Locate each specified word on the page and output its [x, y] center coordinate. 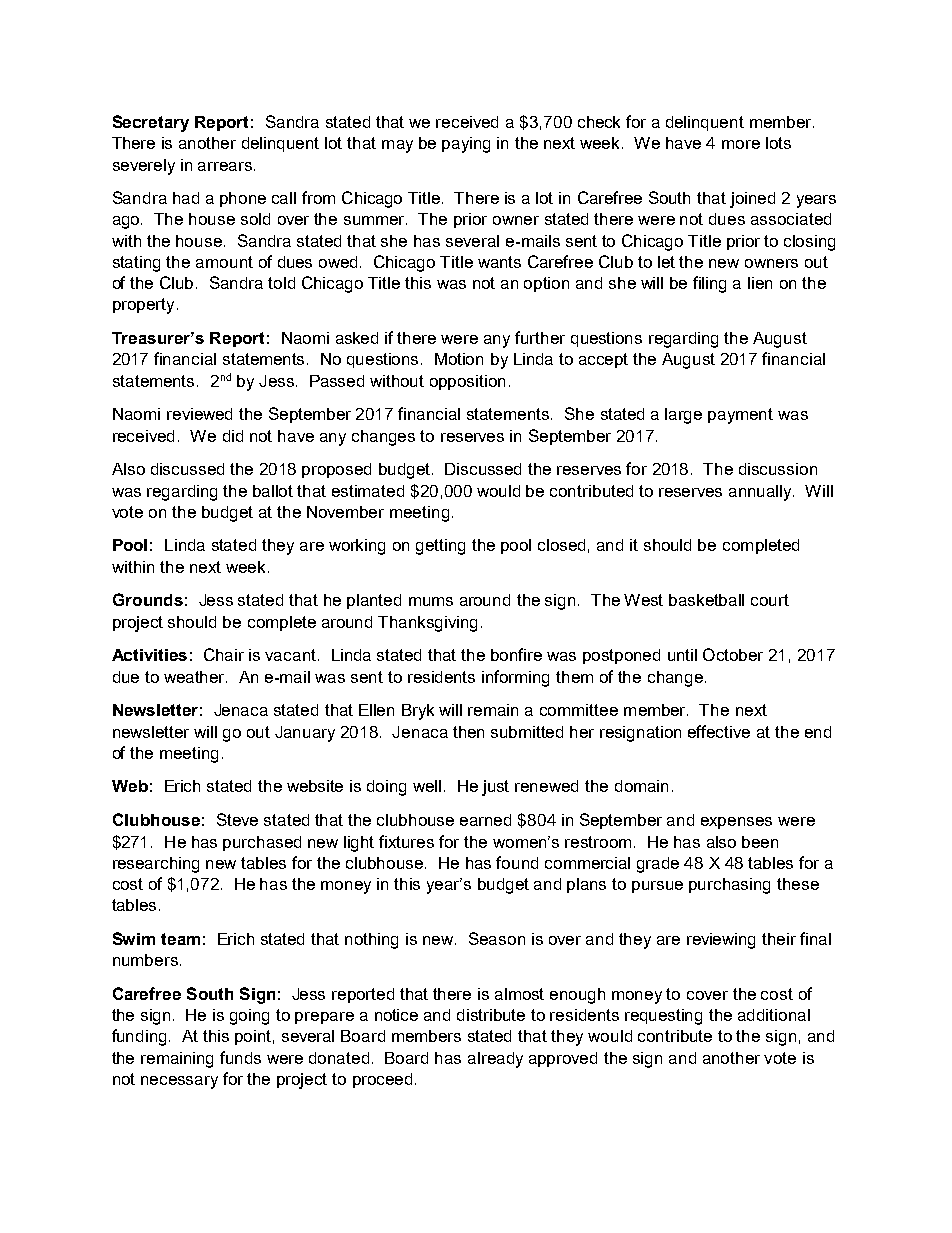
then [468, 732]
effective [719, 731]
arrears [226, 166]
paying [466, 145]
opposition [467, 382]
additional [774, 1015]
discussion [778, 469]
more [741, 144]
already [495, 1060]
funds [240, 1057]
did [233, 436]
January [305, 734]
